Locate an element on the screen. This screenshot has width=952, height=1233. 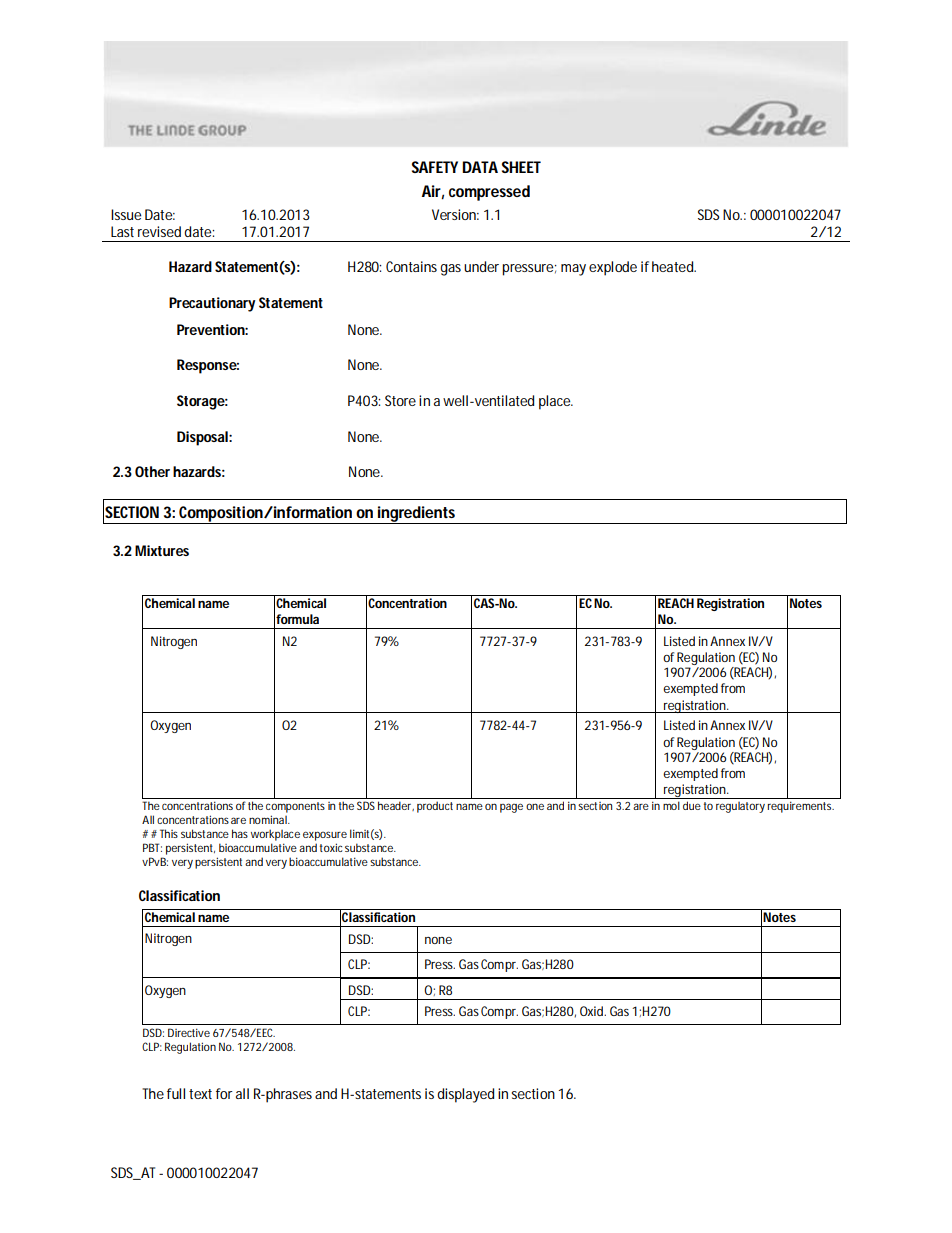
text is located at coordinates (200, 1094).
